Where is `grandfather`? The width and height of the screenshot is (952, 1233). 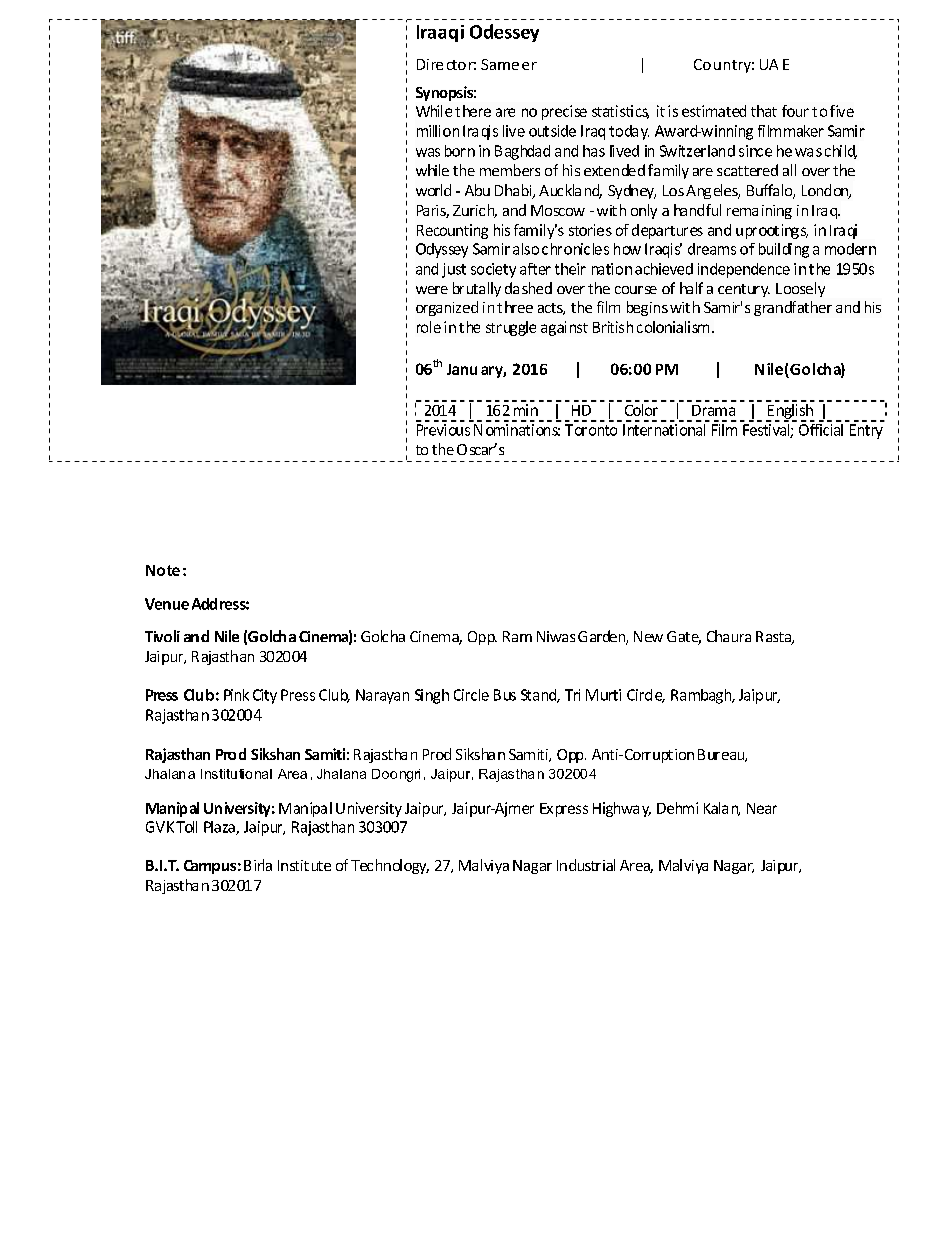
grandfather is located at coordinates (793, 308).
